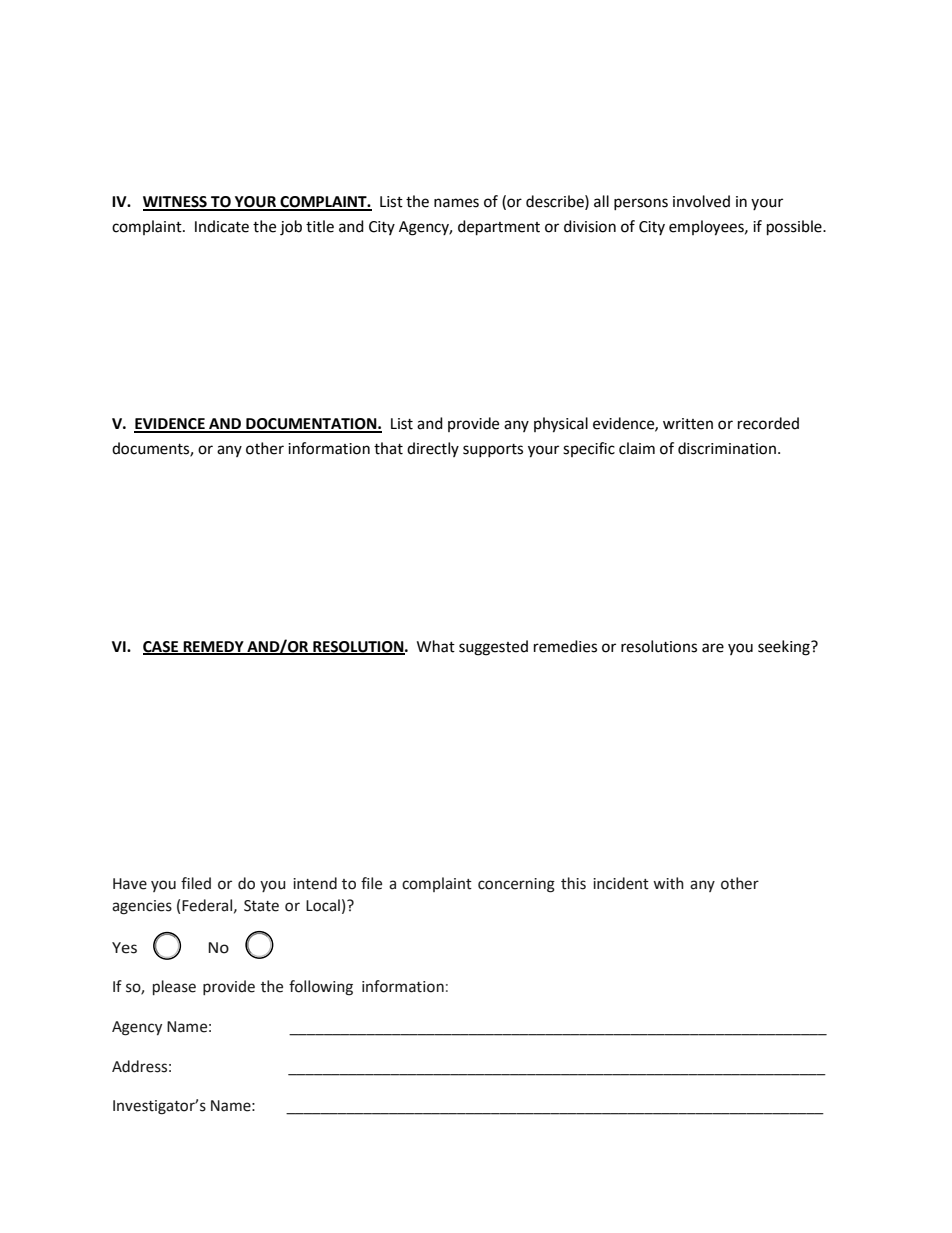 The width and height of the screenshot is (952, 1233). What do you see at coordinates (433, 449) in the screenshot?
I see `directly` at bounding box center [433, 449].
